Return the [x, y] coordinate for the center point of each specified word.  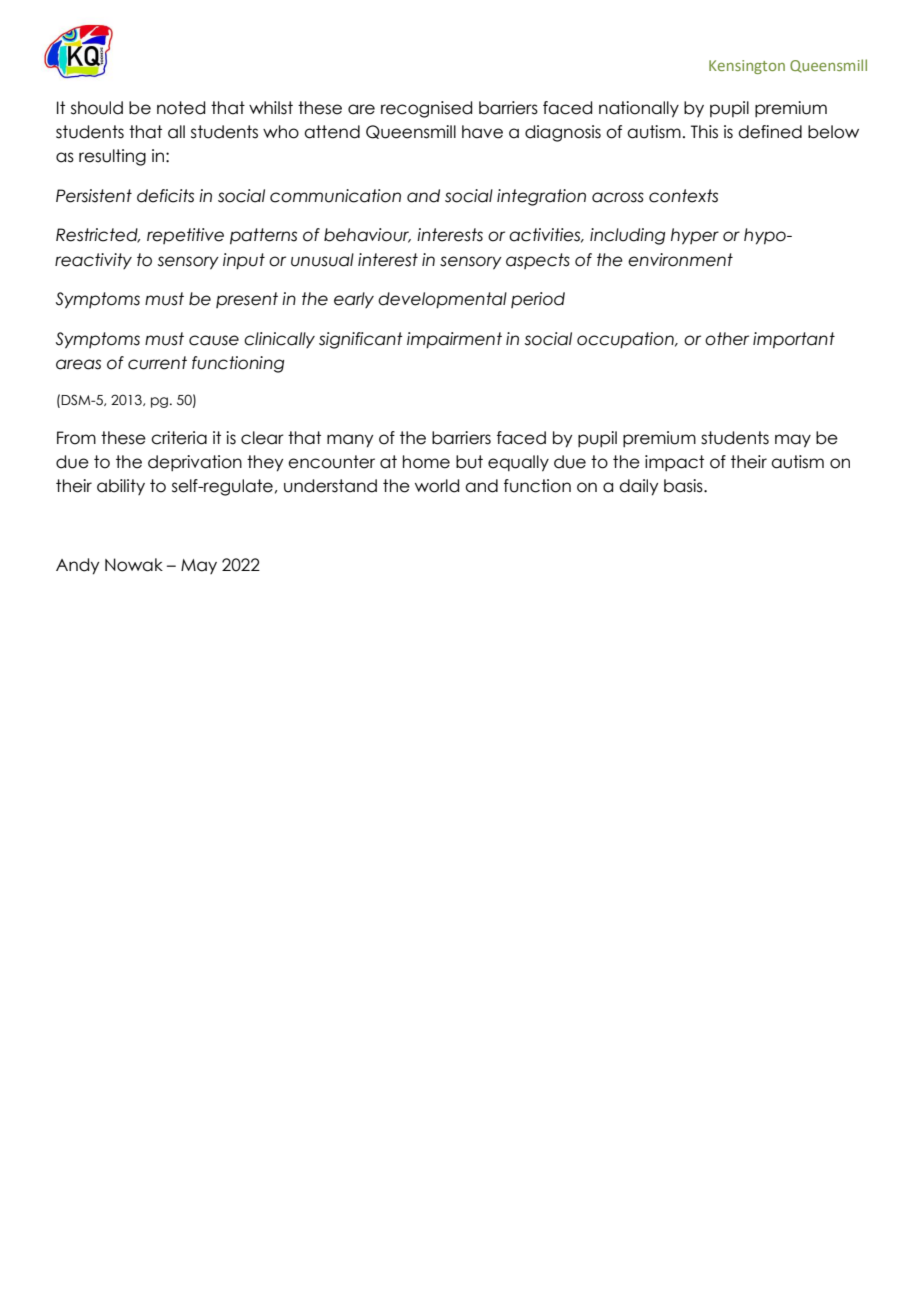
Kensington [747, 67]
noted [181, 108]
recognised [426, 109]
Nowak [134, 565]
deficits [165, 196]
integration [541, 197]
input [244, 261]
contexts [683, 196]
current [157, 363]
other [727, 339]
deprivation [195, 463]
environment [680, 260]
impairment [454, 340]
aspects [538, 261]
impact [674, 463]
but [469, 462]
